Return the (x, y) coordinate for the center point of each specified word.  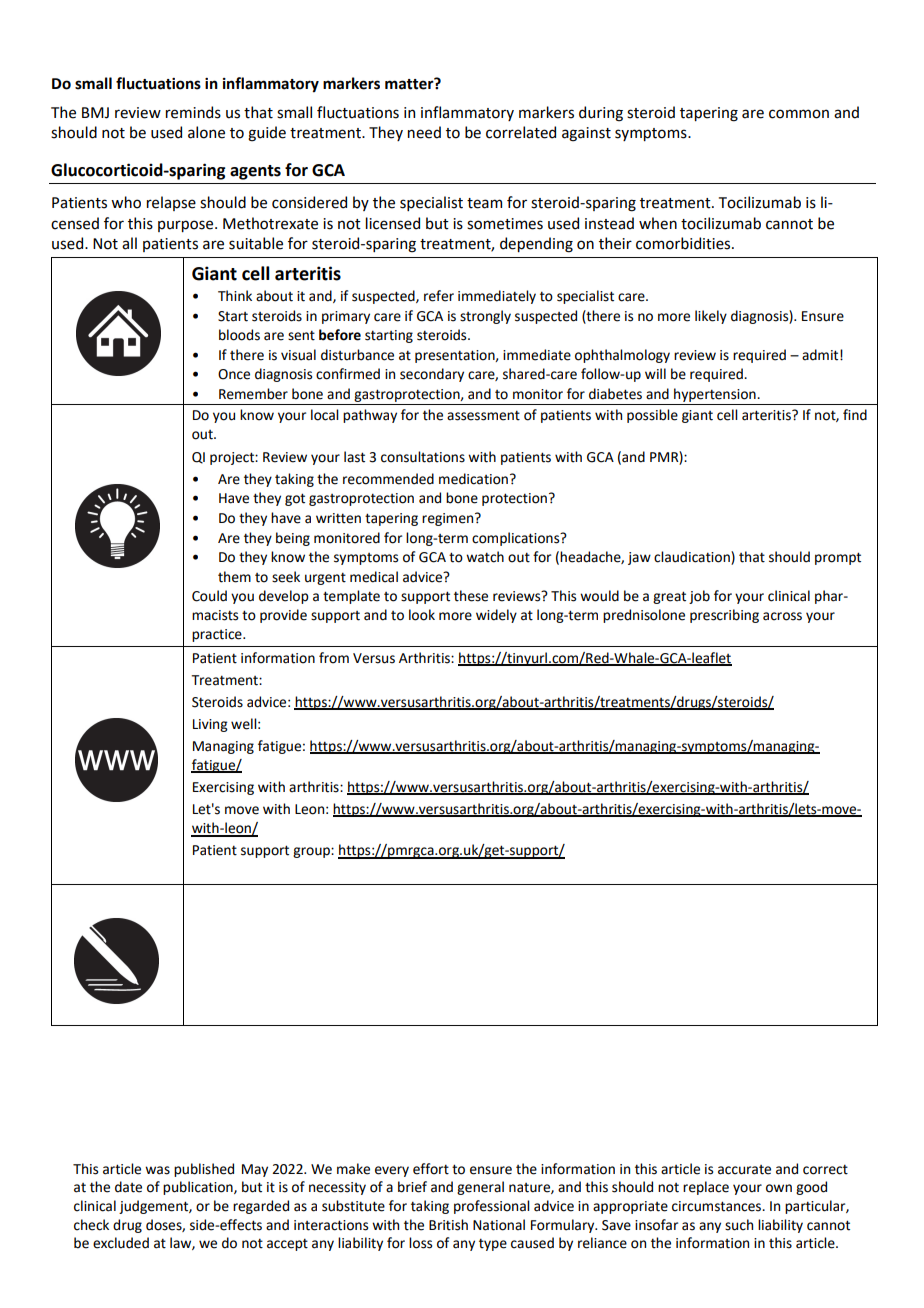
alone (206, 132)
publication (199, 1188)
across (782, 616)
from (334, 658)
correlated (521, 132)
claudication (693, 558)
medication (475, 479)
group (312, 852)
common (799, 114)
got (295, 499)
